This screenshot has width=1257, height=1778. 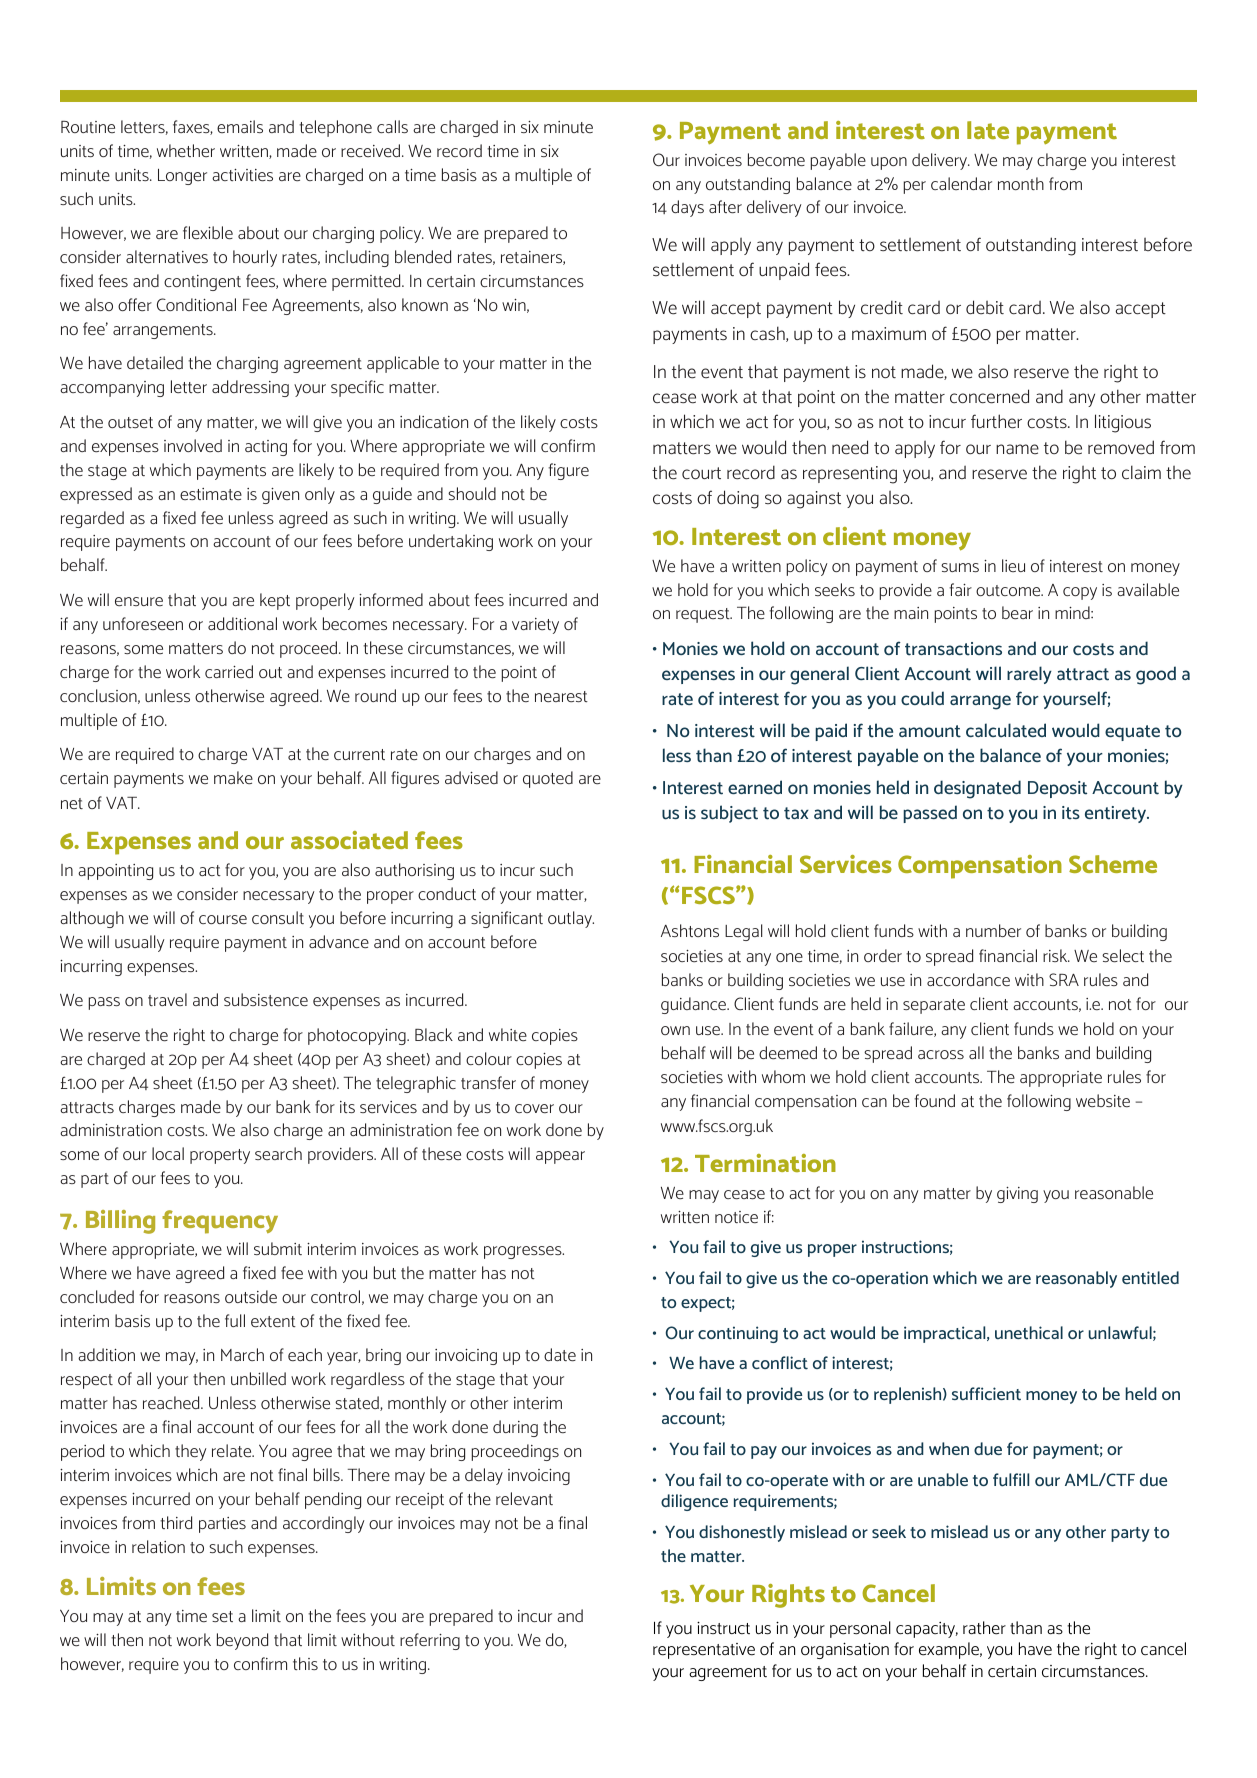 What do you see at coordinates (242, 1641) in the screenshot?
I see `beyond` at bounding box center [242, 1641].
